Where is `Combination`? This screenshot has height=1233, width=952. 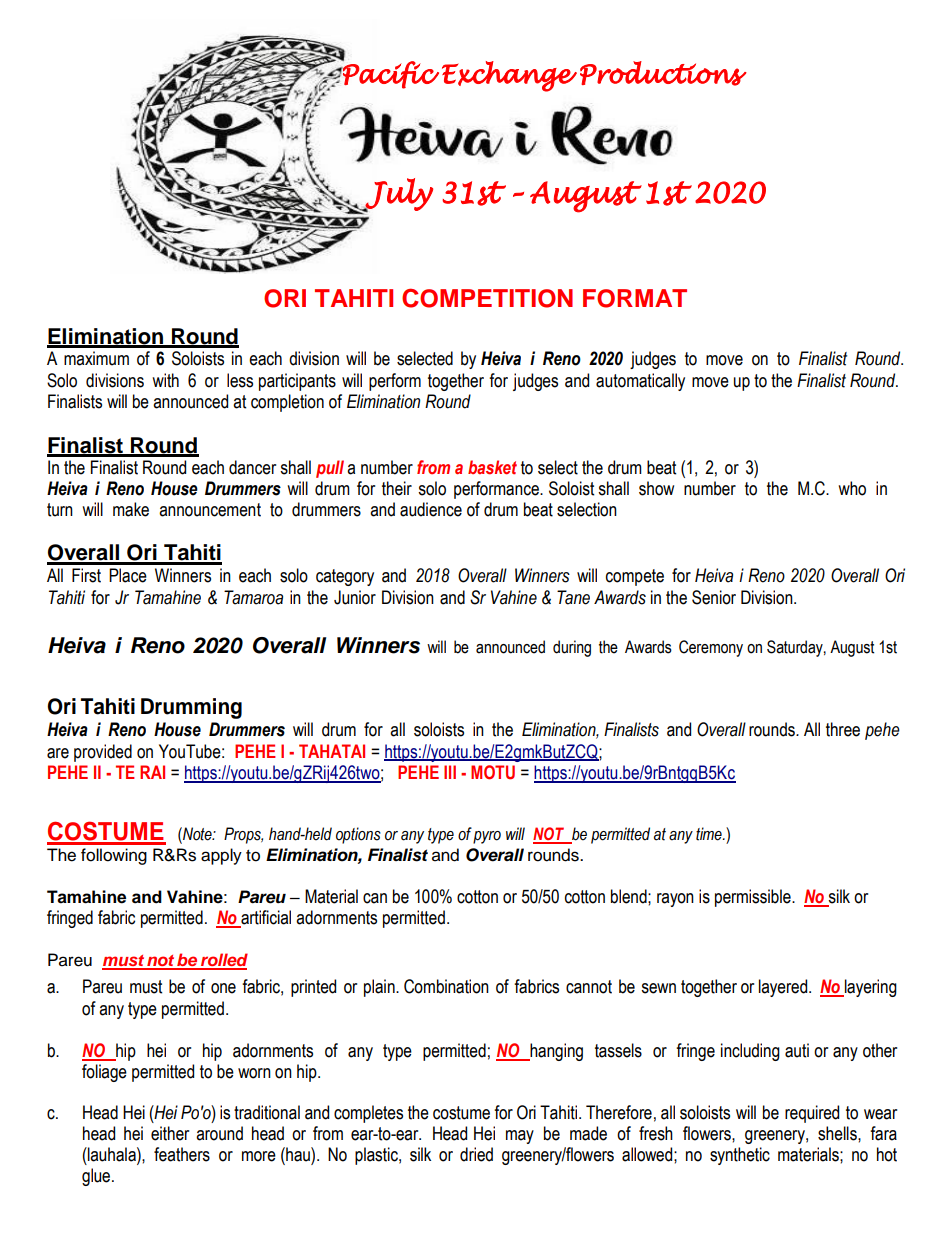
Combination is located at coordinates (446, 986).
